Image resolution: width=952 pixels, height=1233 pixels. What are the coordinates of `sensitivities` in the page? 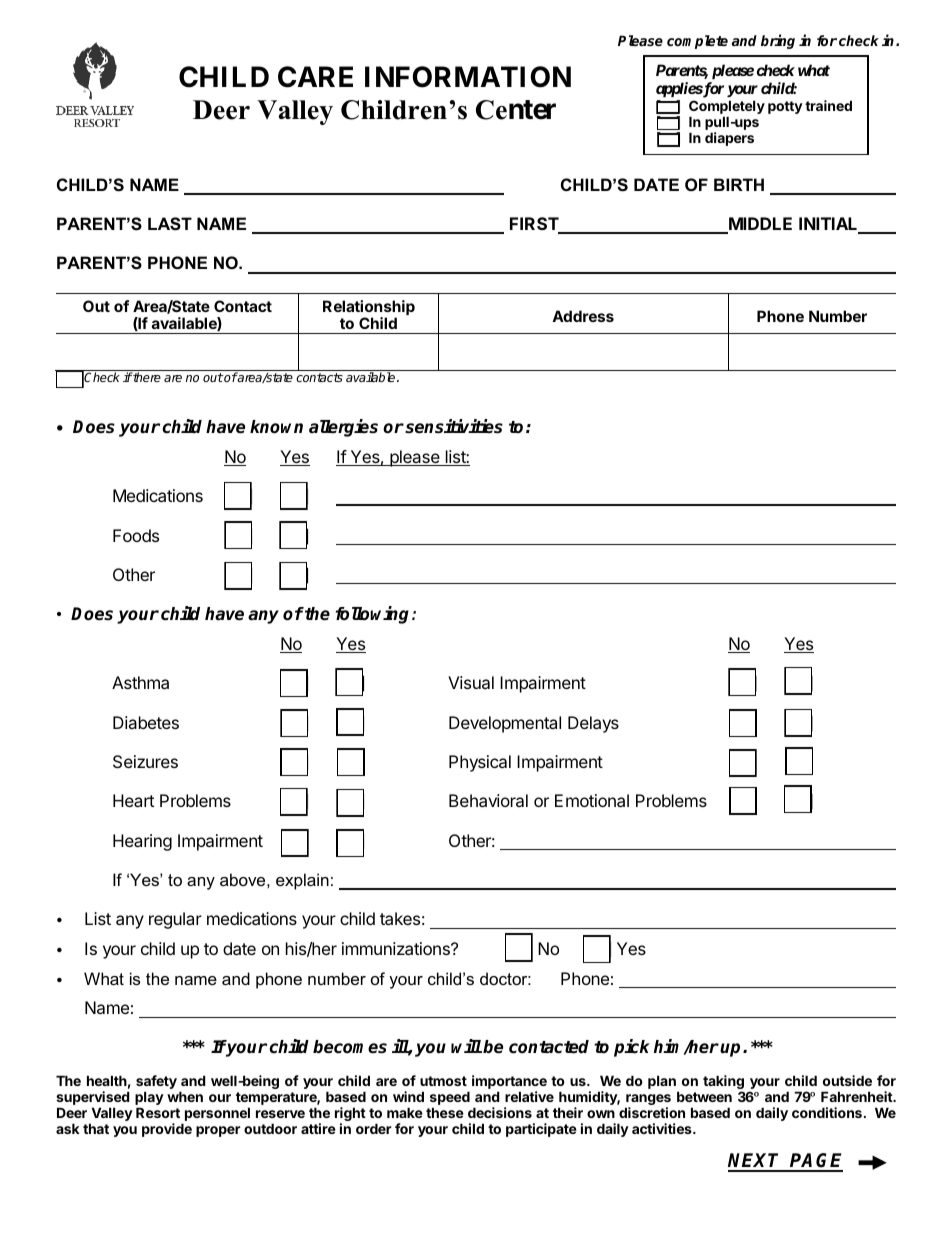 It's located at (454, 426).
